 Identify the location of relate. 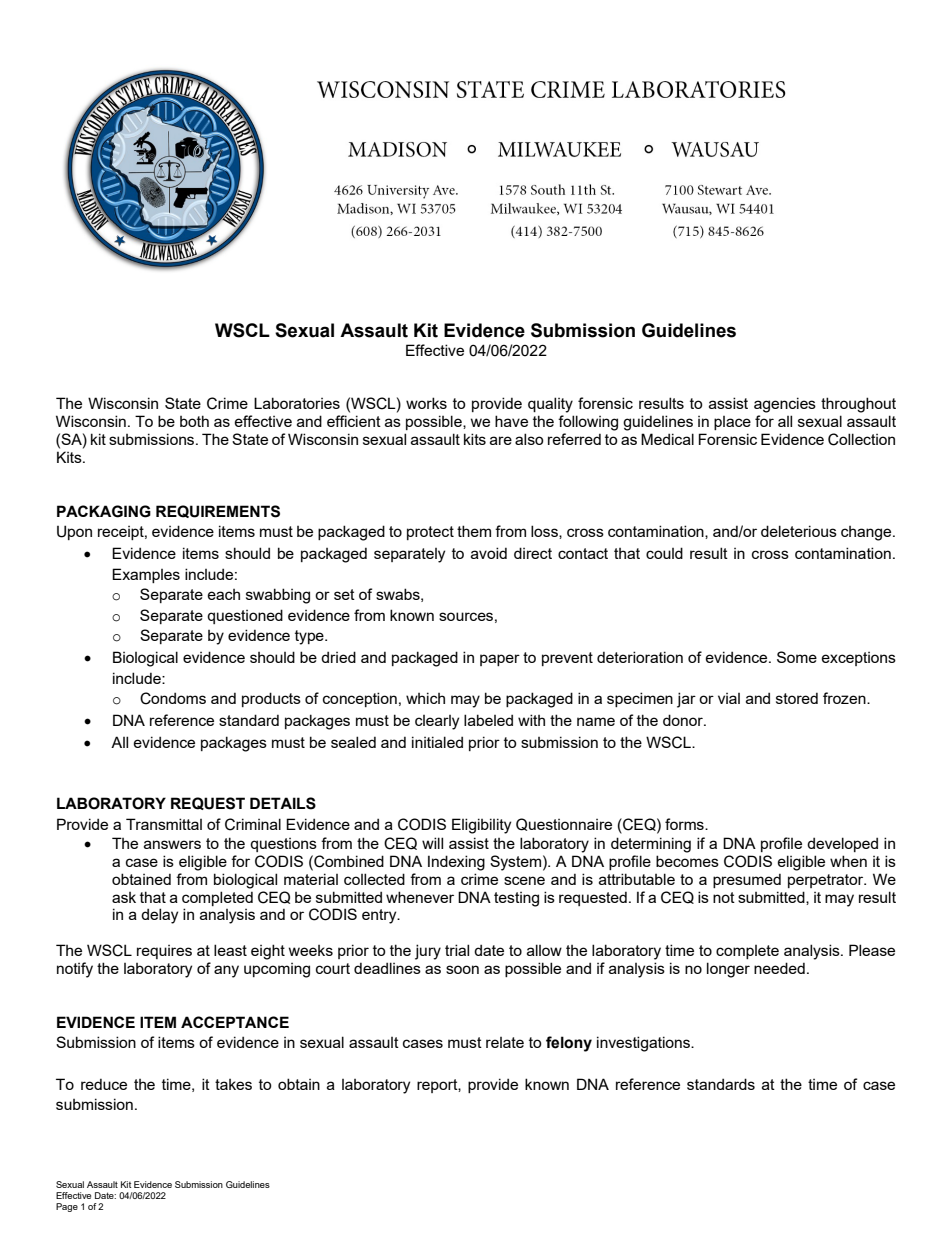
(505, 1042).
